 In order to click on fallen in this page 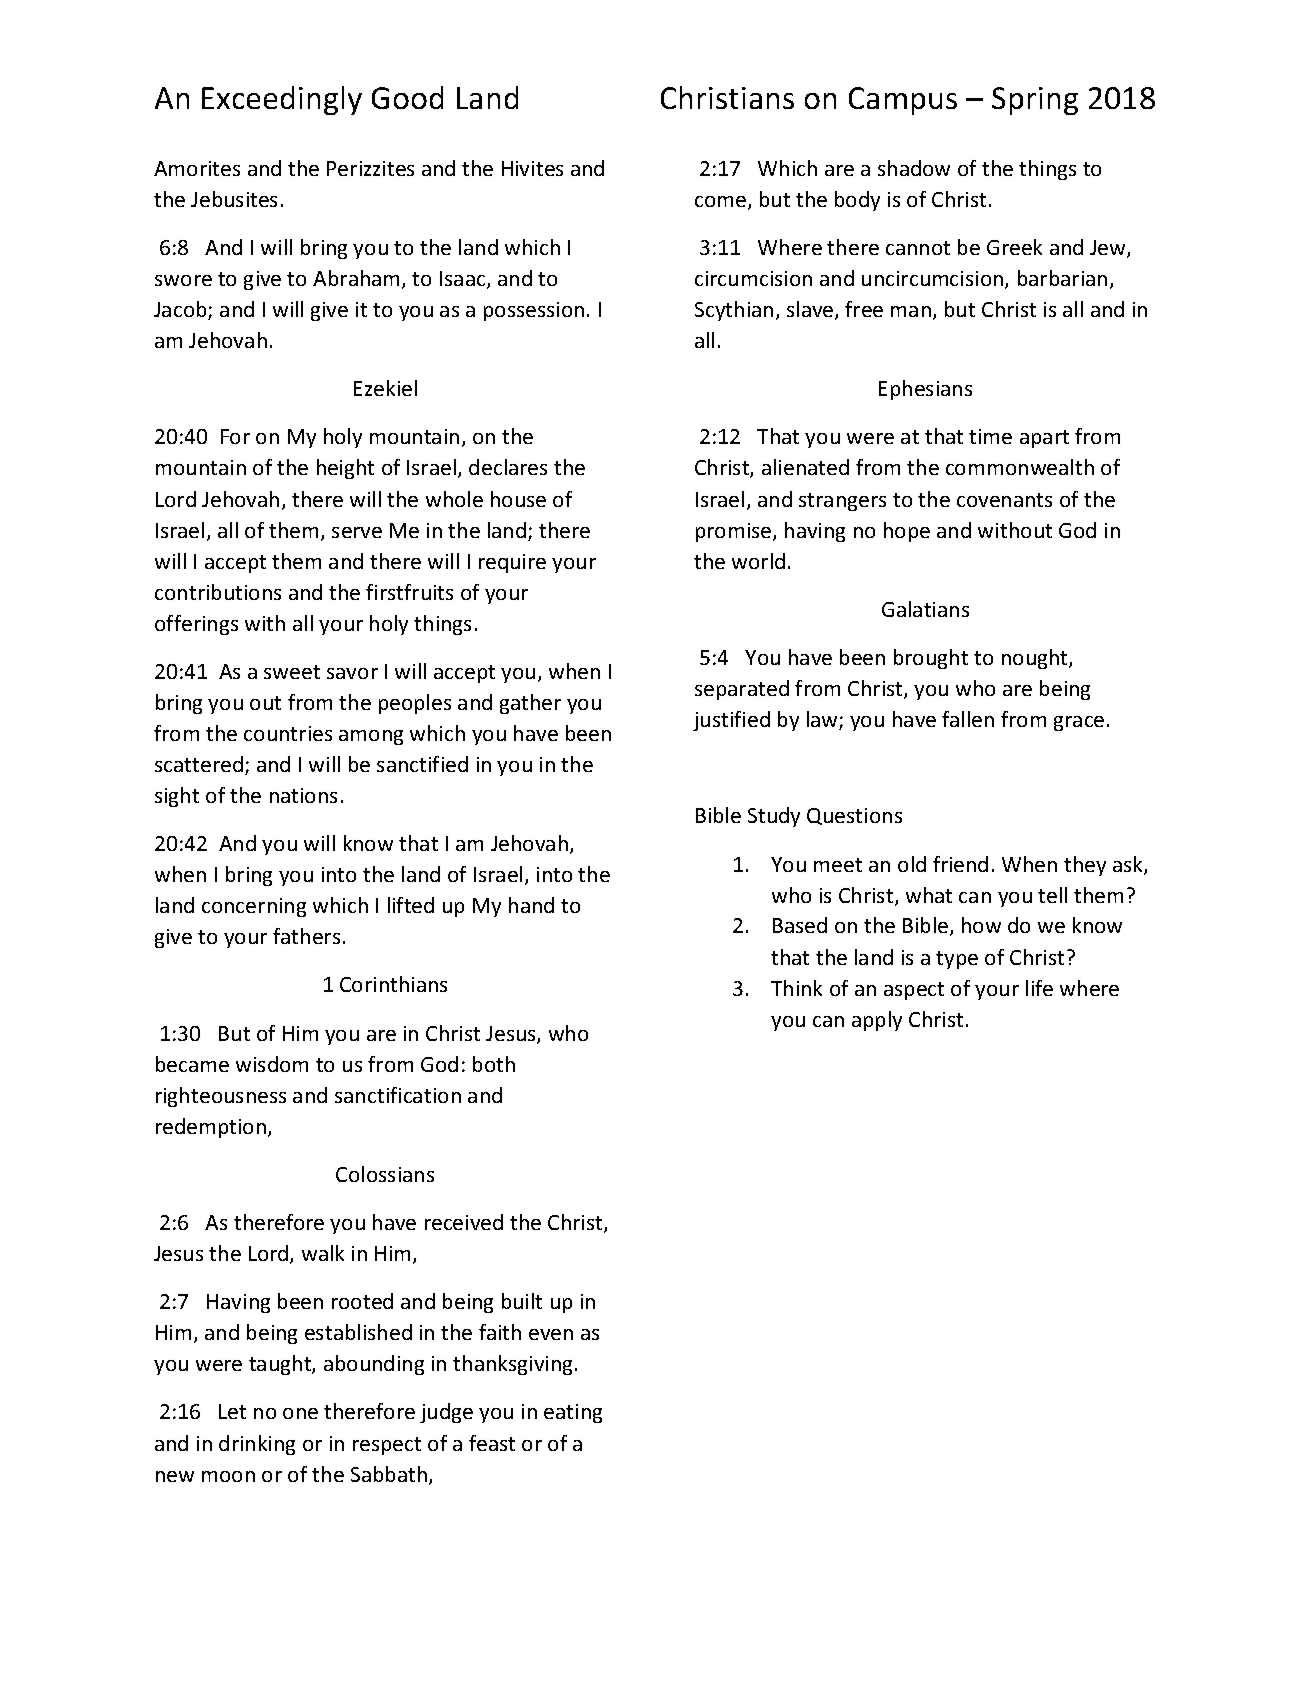, I will do `click(968, 719)`.
